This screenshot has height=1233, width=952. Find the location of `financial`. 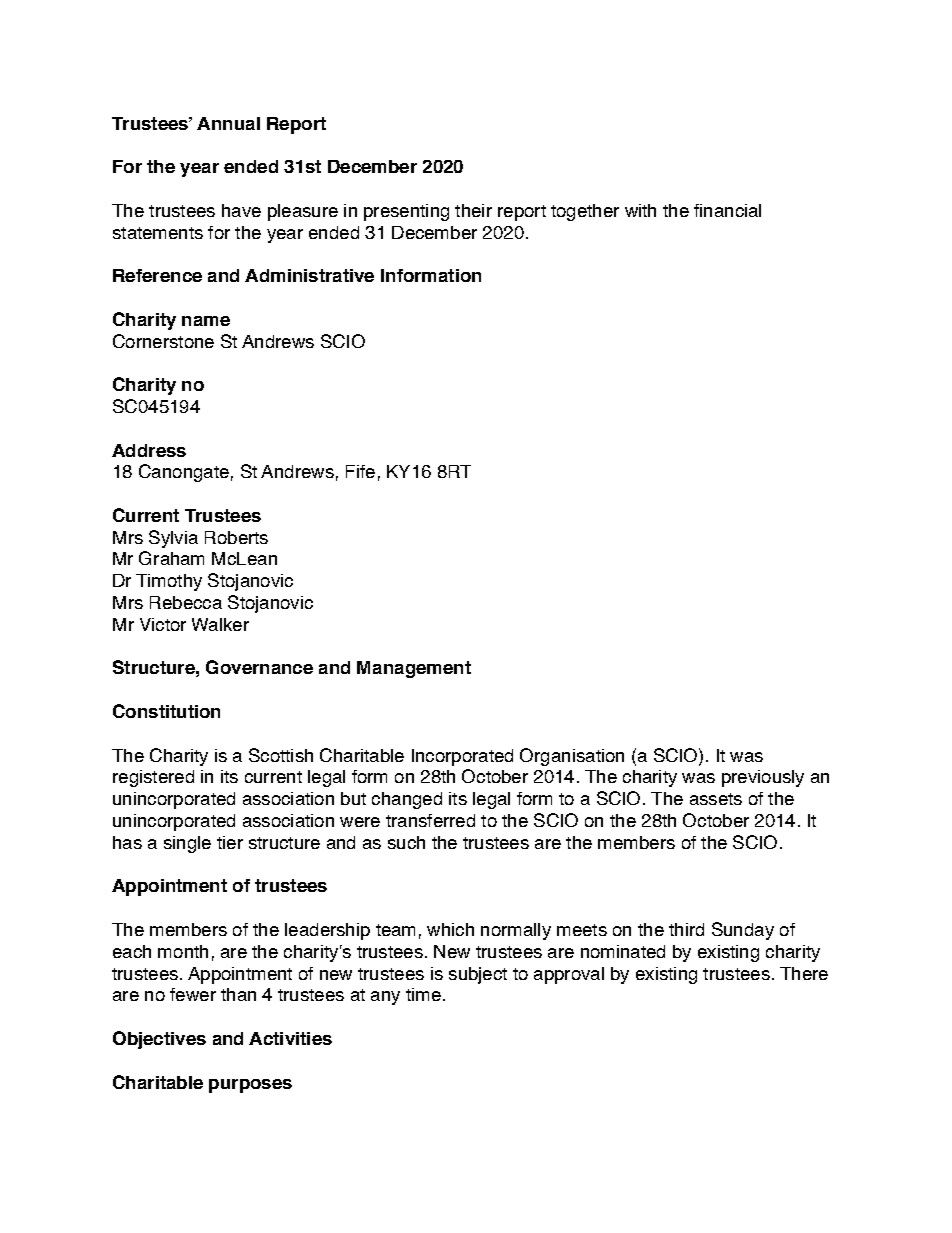

financial is located at coordinates (727, 210).
